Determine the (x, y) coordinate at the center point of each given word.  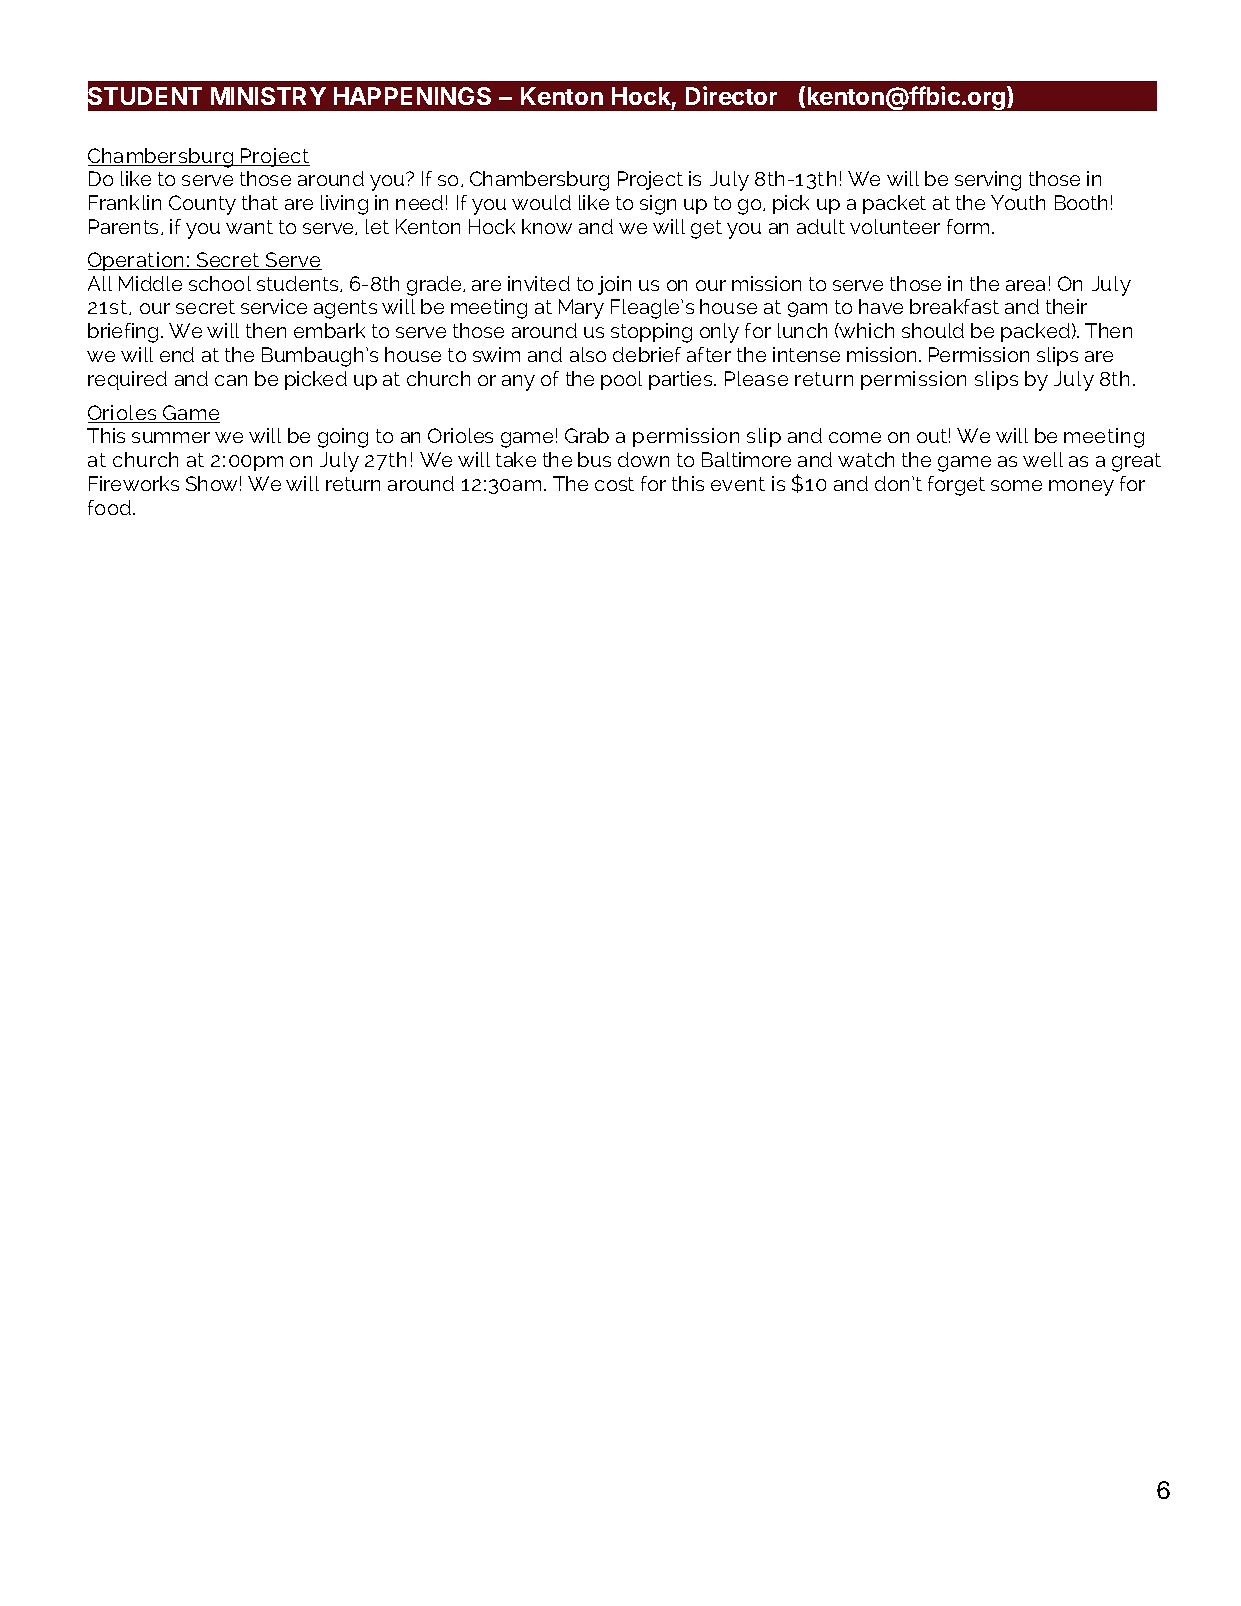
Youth (1018, 202)
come (855, 437)
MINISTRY (268, 96)
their (1066, 306)
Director (731, 95)
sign (658, 205)
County (202, 205)
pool (621, 380)
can (231, 380)
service (274, 306)
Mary (581, 309)
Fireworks (134, 483)
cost (614, 484)
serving (988, 181)
